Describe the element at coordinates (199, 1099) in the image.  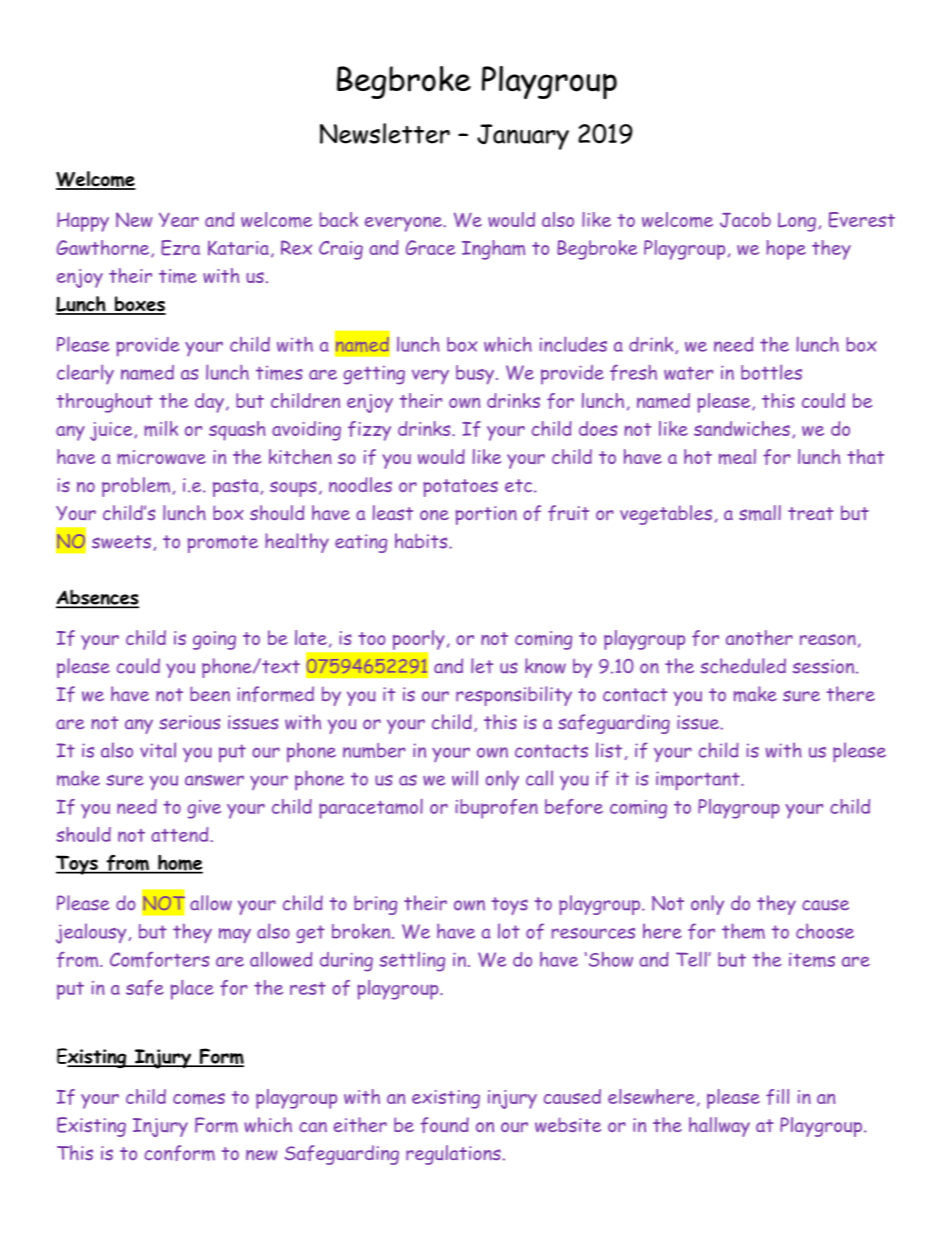
I see `comes` at that location.
